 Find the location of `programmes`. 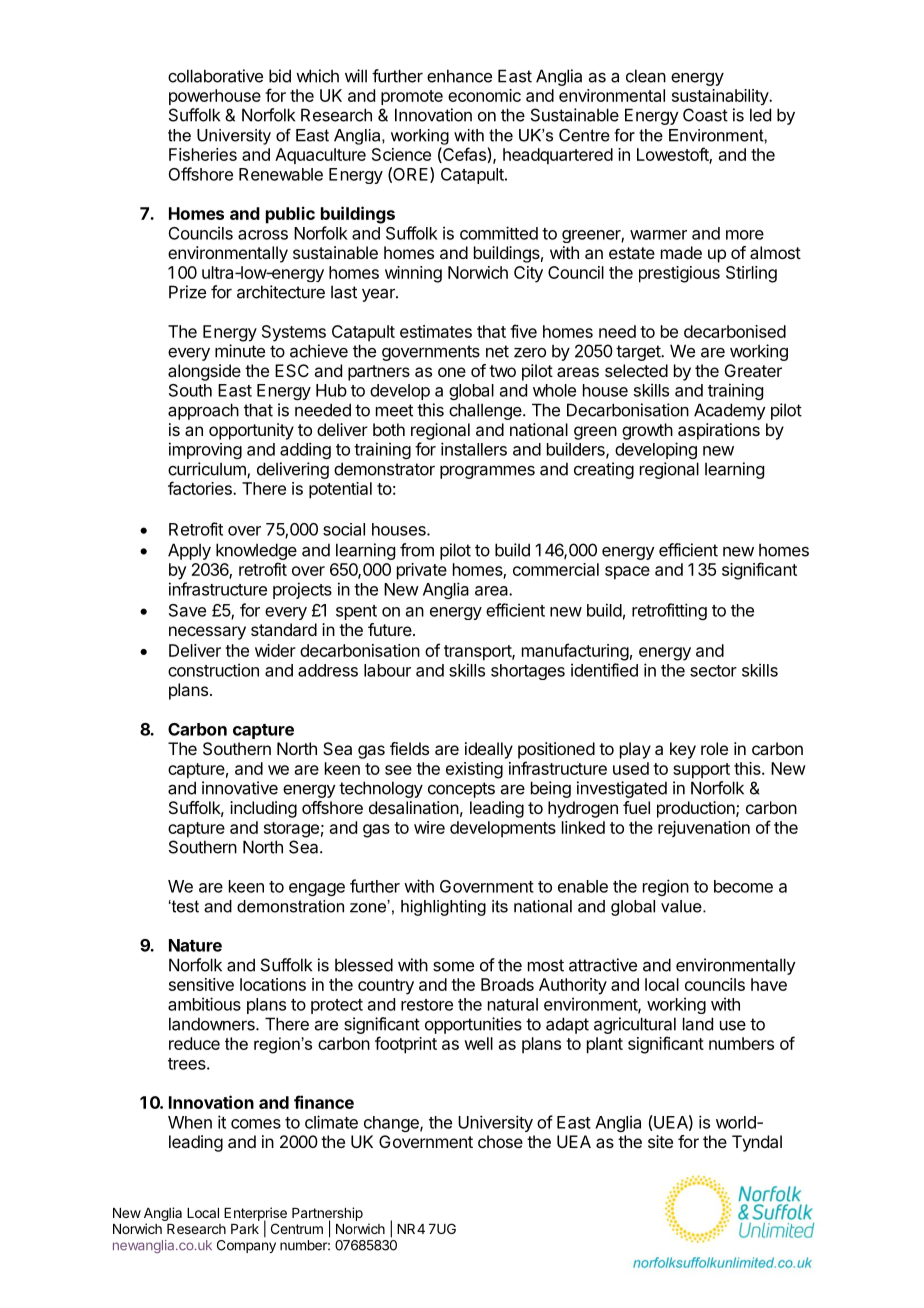

programmes is located at coordinates (487, 472).
